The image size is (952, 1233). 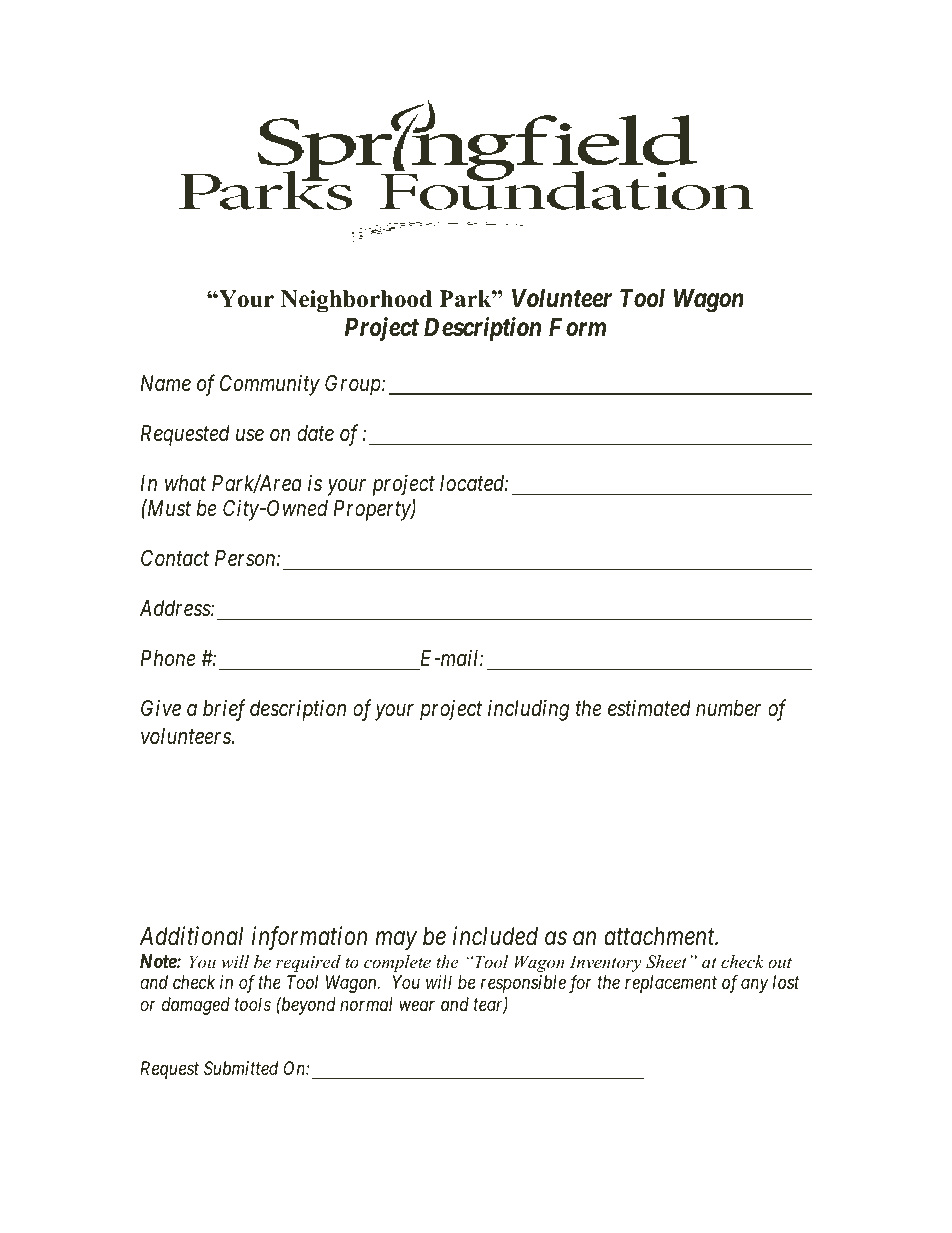 What do you see at coordinates (241, 1068) in the image?
I see `Submitted` at bounding box center [241, 1068].
